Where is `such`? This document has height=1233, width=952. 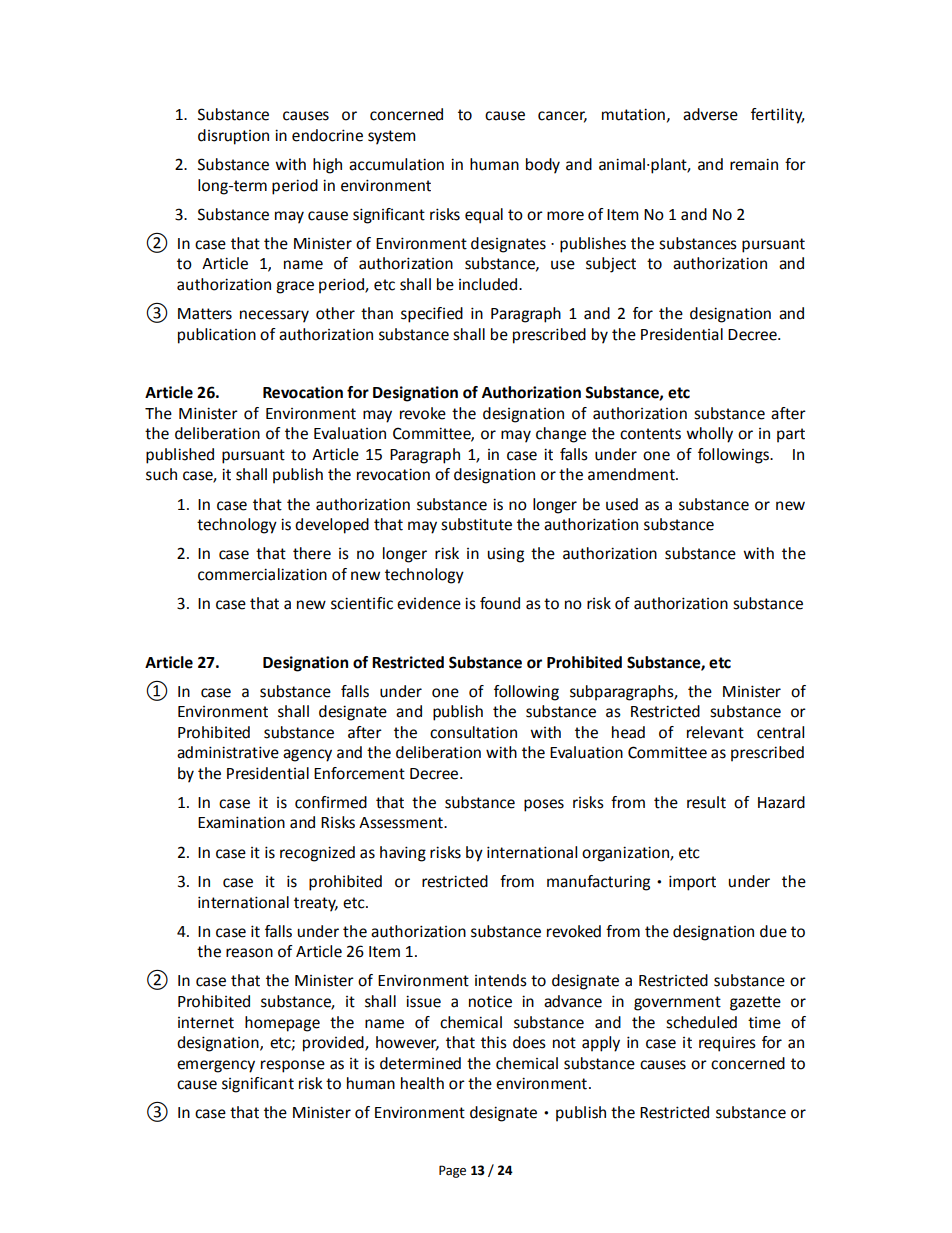
such is located at coordinates (161, 474).
